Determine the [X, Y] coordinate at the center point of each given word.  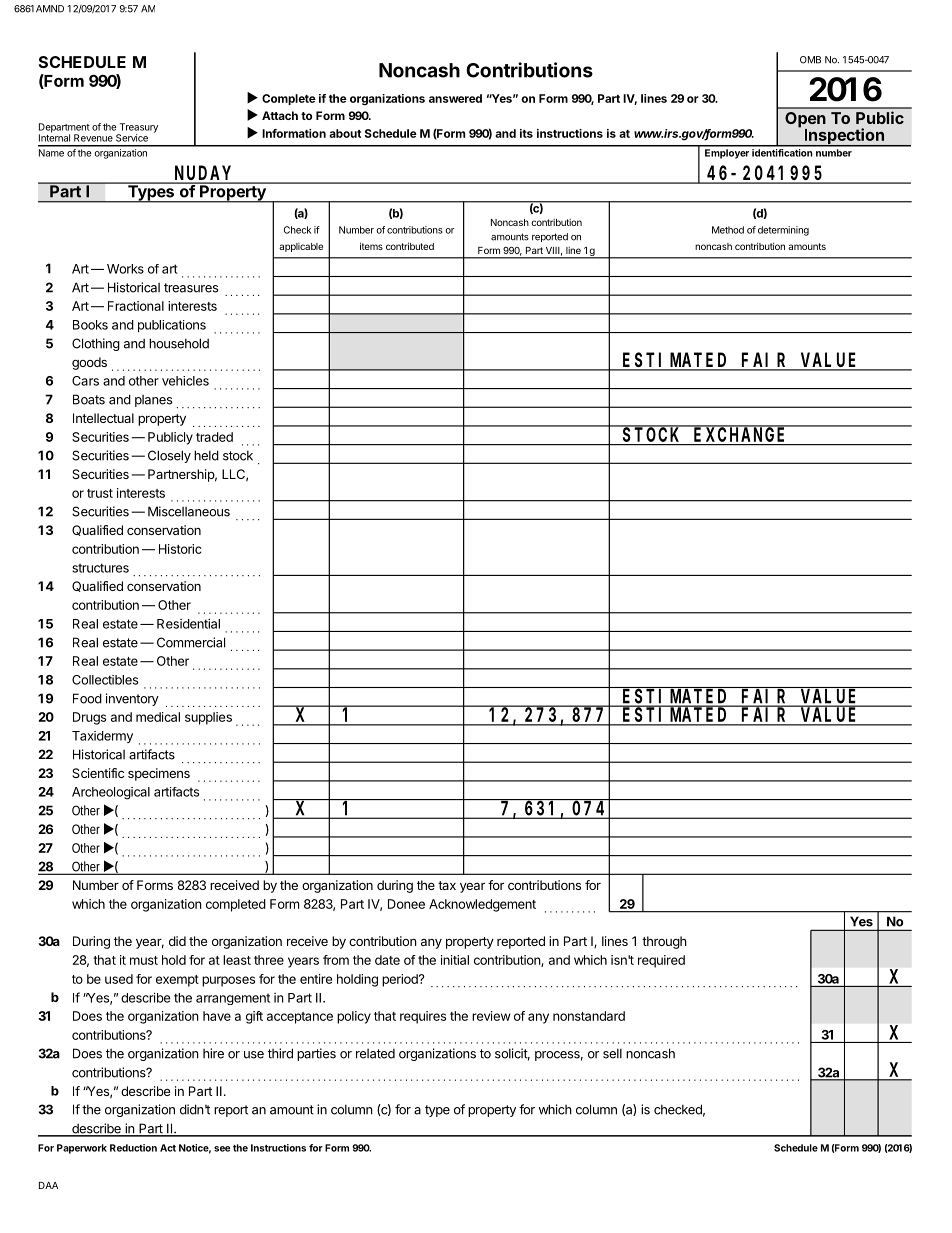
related [375, 1054]
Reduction [133, 1148]
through [664, 942]
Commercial [191, 642]
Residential [188, 623]
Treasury [137, 129]
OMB [810, 60]
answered [455, 98]
